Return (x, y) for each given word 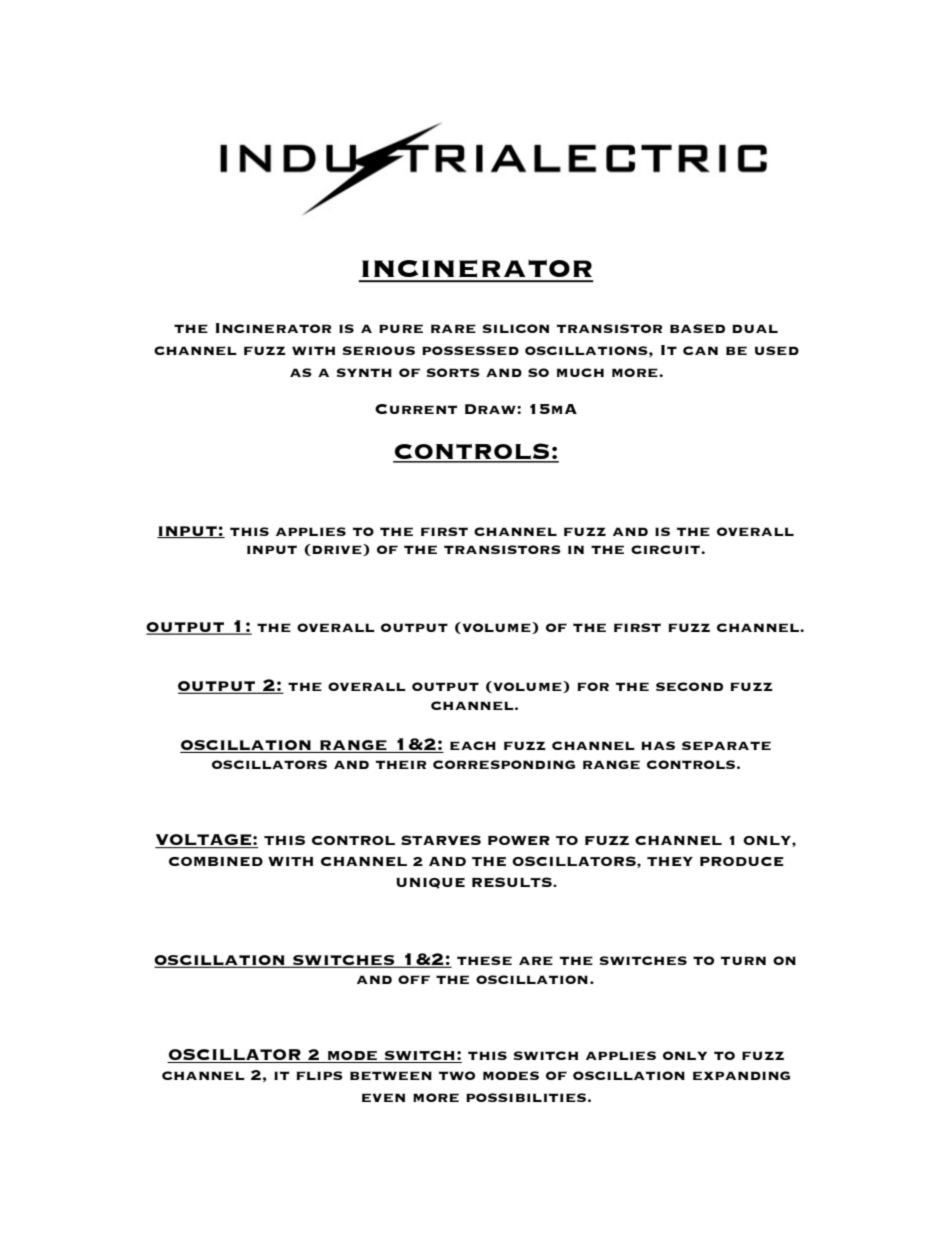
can (700, 350)
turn (743, 960)
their (401, 764)
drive (337, 550)
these (484, 960)
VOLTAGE (204, 841)
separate (726, 745)
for (593, 686)
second (689, 686)
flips (319, 1075)
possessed (470, 350)
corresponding (504, 764)
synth (364, 372)
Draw (491, 409)
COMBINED (216, 861)
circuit (666, 549)
